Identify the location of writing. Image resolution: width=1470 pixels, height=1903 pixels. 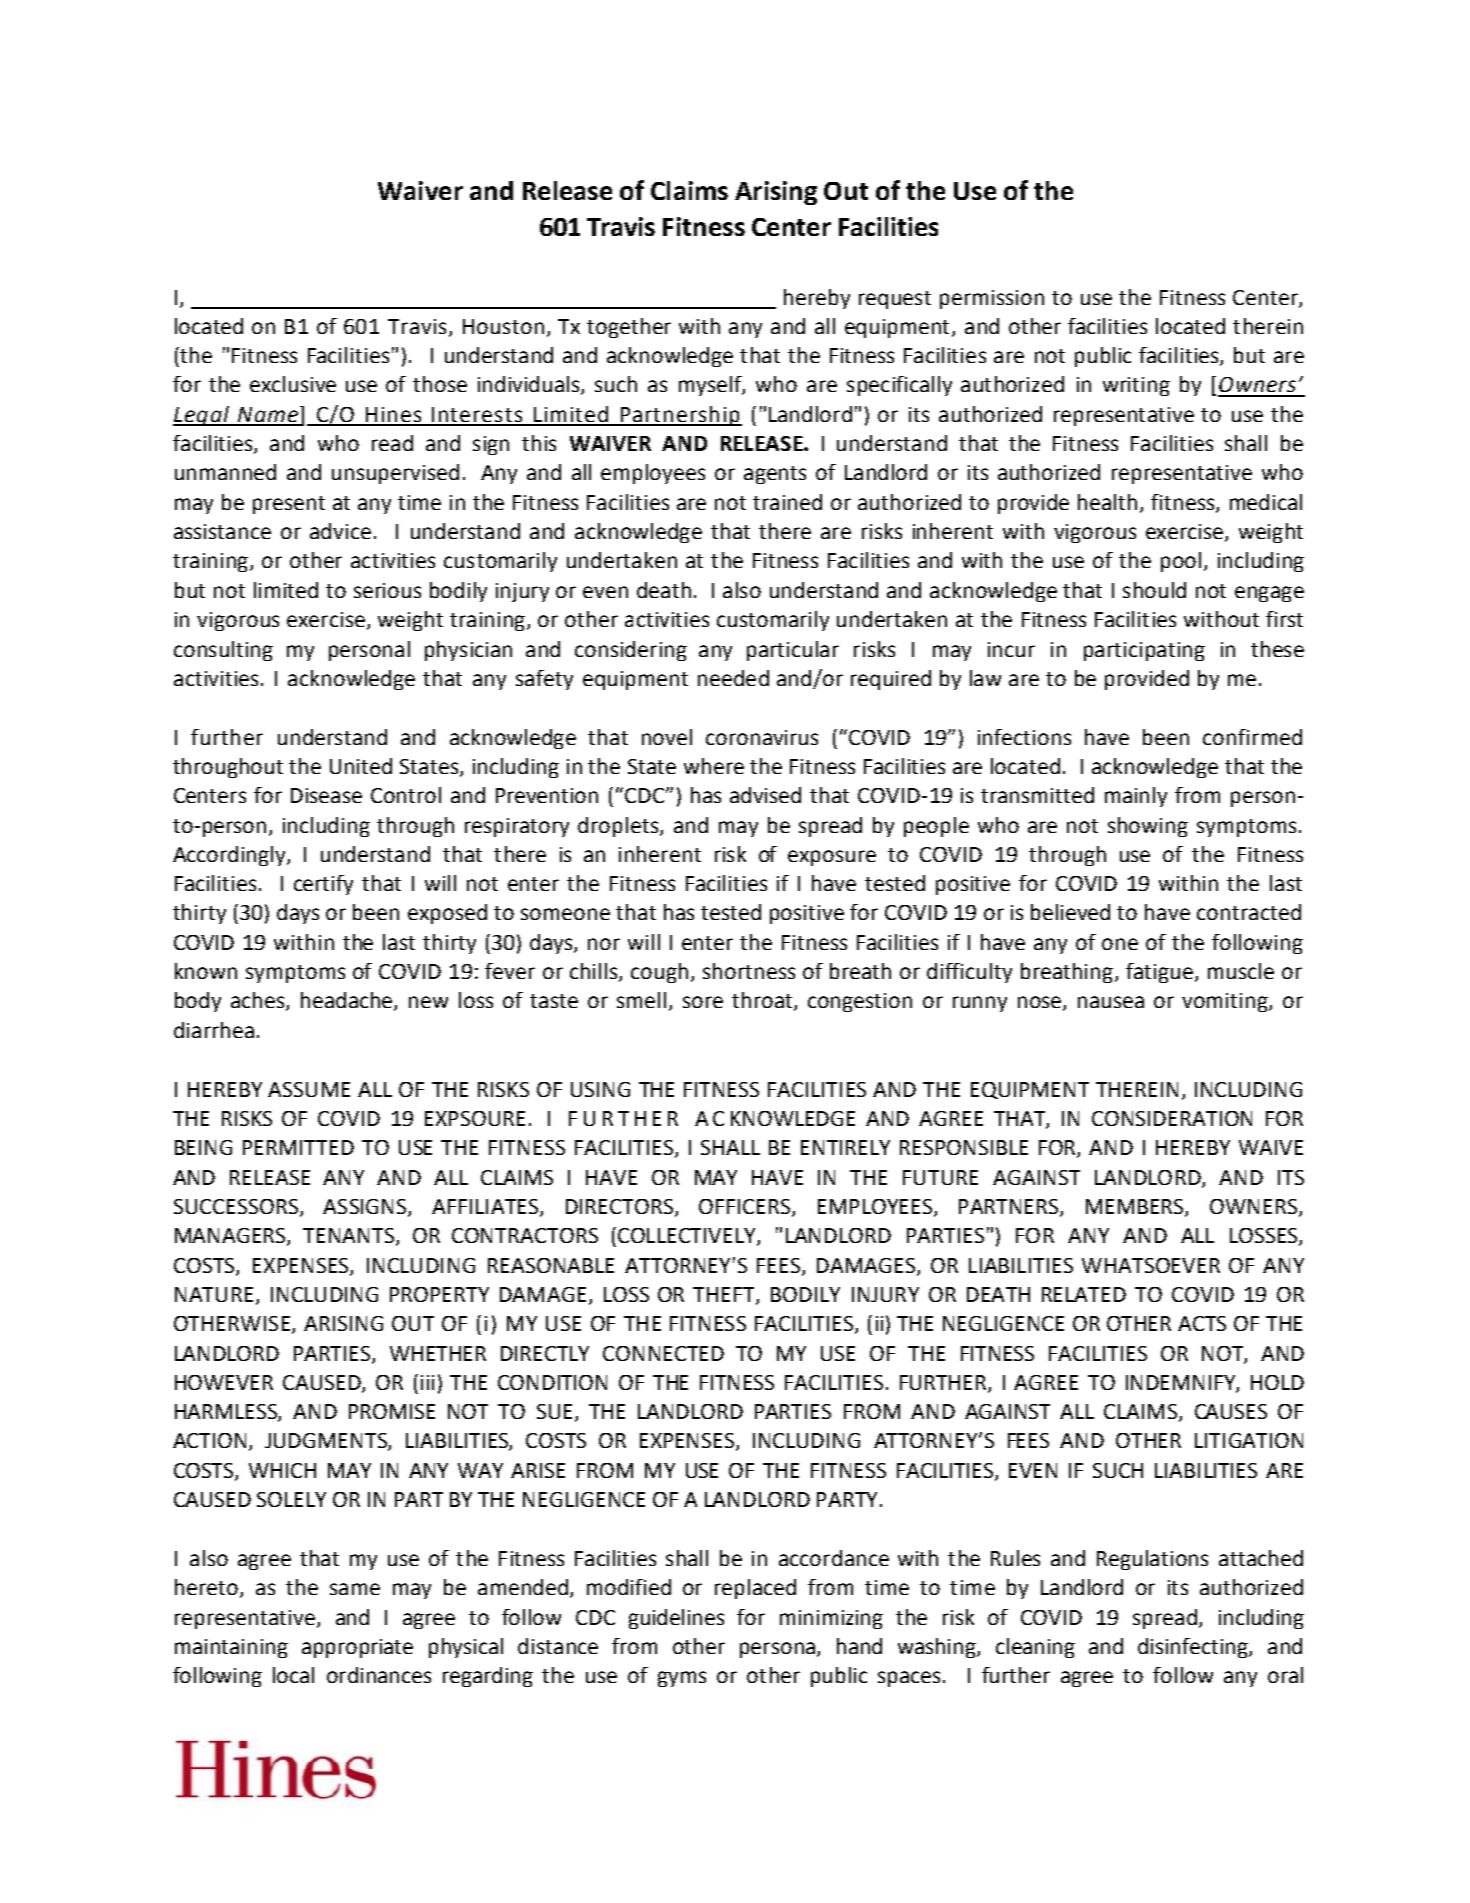
(1136, 386).
